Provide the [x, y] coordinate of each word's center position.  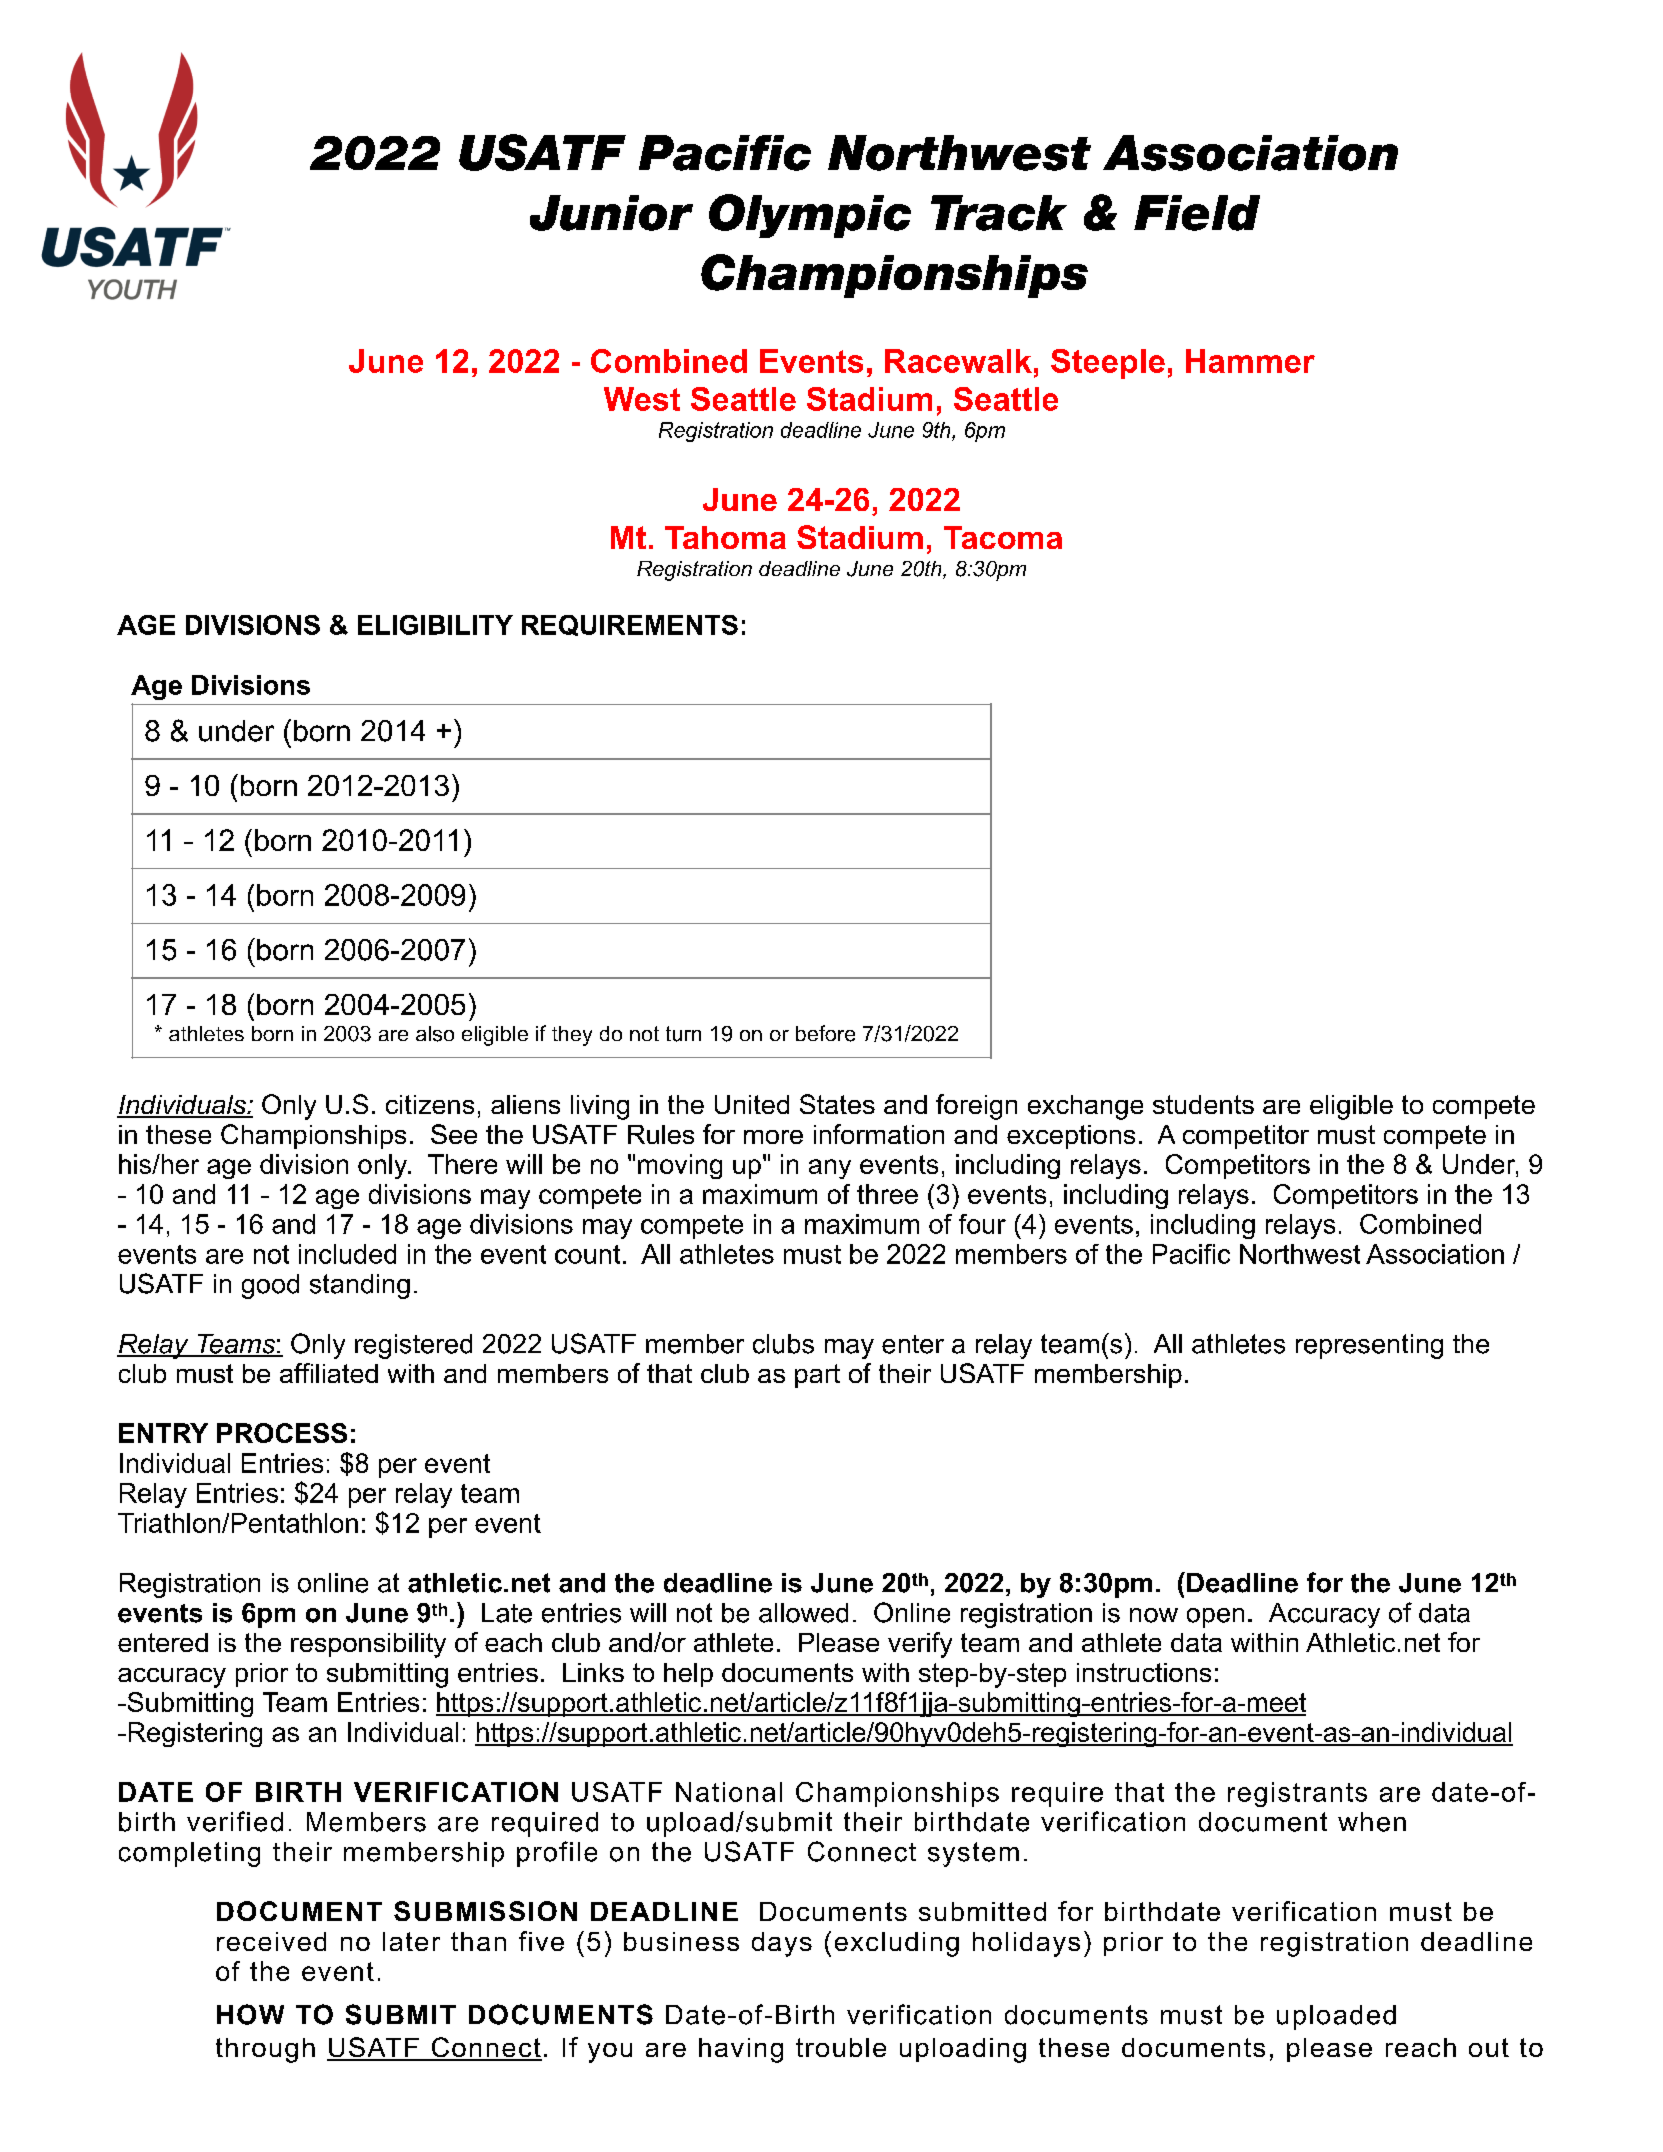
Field [1197, 213]
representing [1369, 1346]
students [1203, 1104]
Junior [611, 213]
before [825, 1033]
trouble [841, 2047]
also [435, 1034]
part [817, 1376]
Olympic [810, 216]
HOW [250, 2014]
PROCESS [282, 1433]
